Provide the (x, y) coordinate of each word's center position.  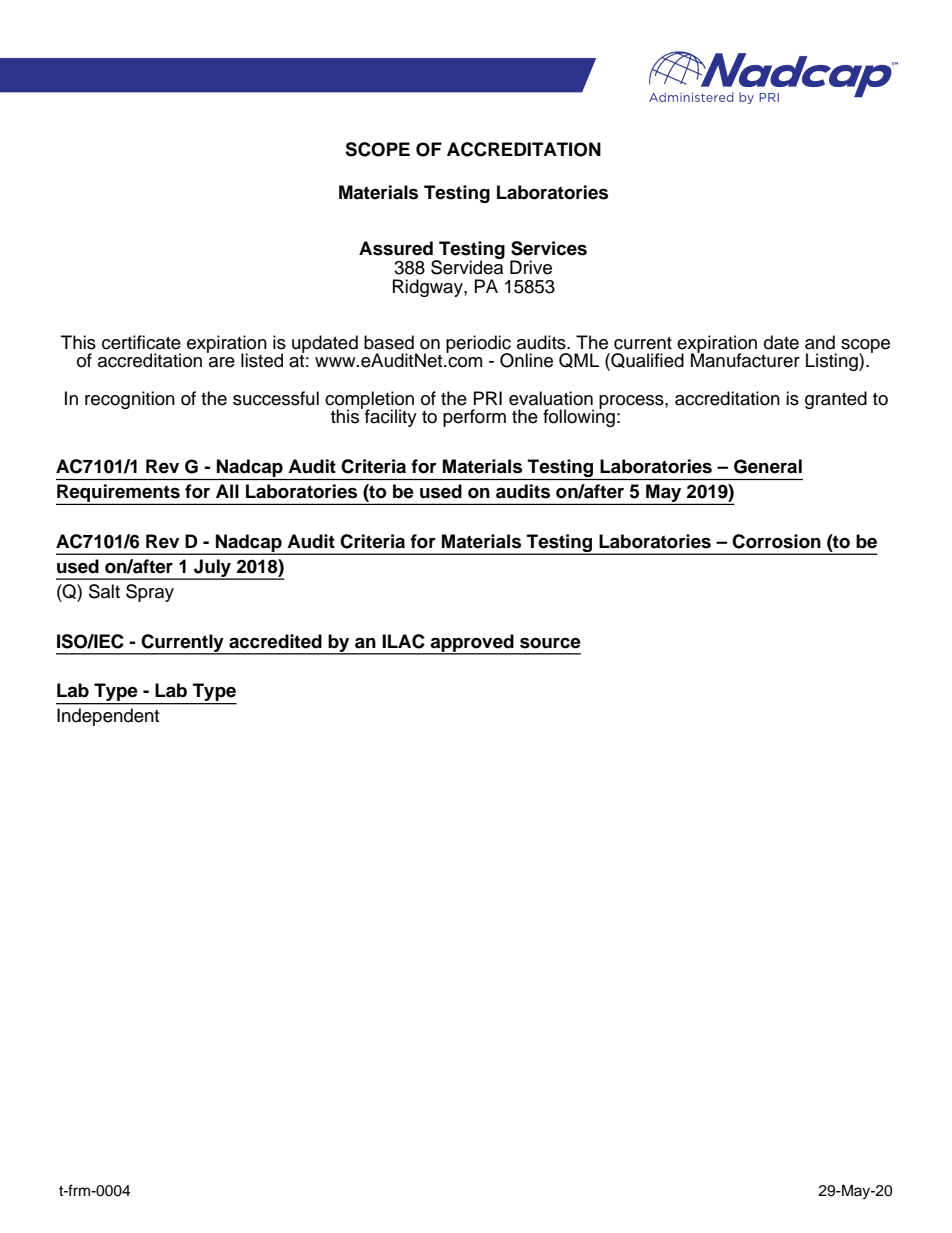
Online (526, 360)
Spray (150, 593)
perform (474, 418)
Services (549, 248)
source (550, 643)
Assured (396, 248)
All (227, 491)
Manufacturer (745, 359)
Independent (108, 717)
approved (472, 644)
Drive (531, 267)
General (768, 466)
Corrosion (776, 541)
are (222, 362)
